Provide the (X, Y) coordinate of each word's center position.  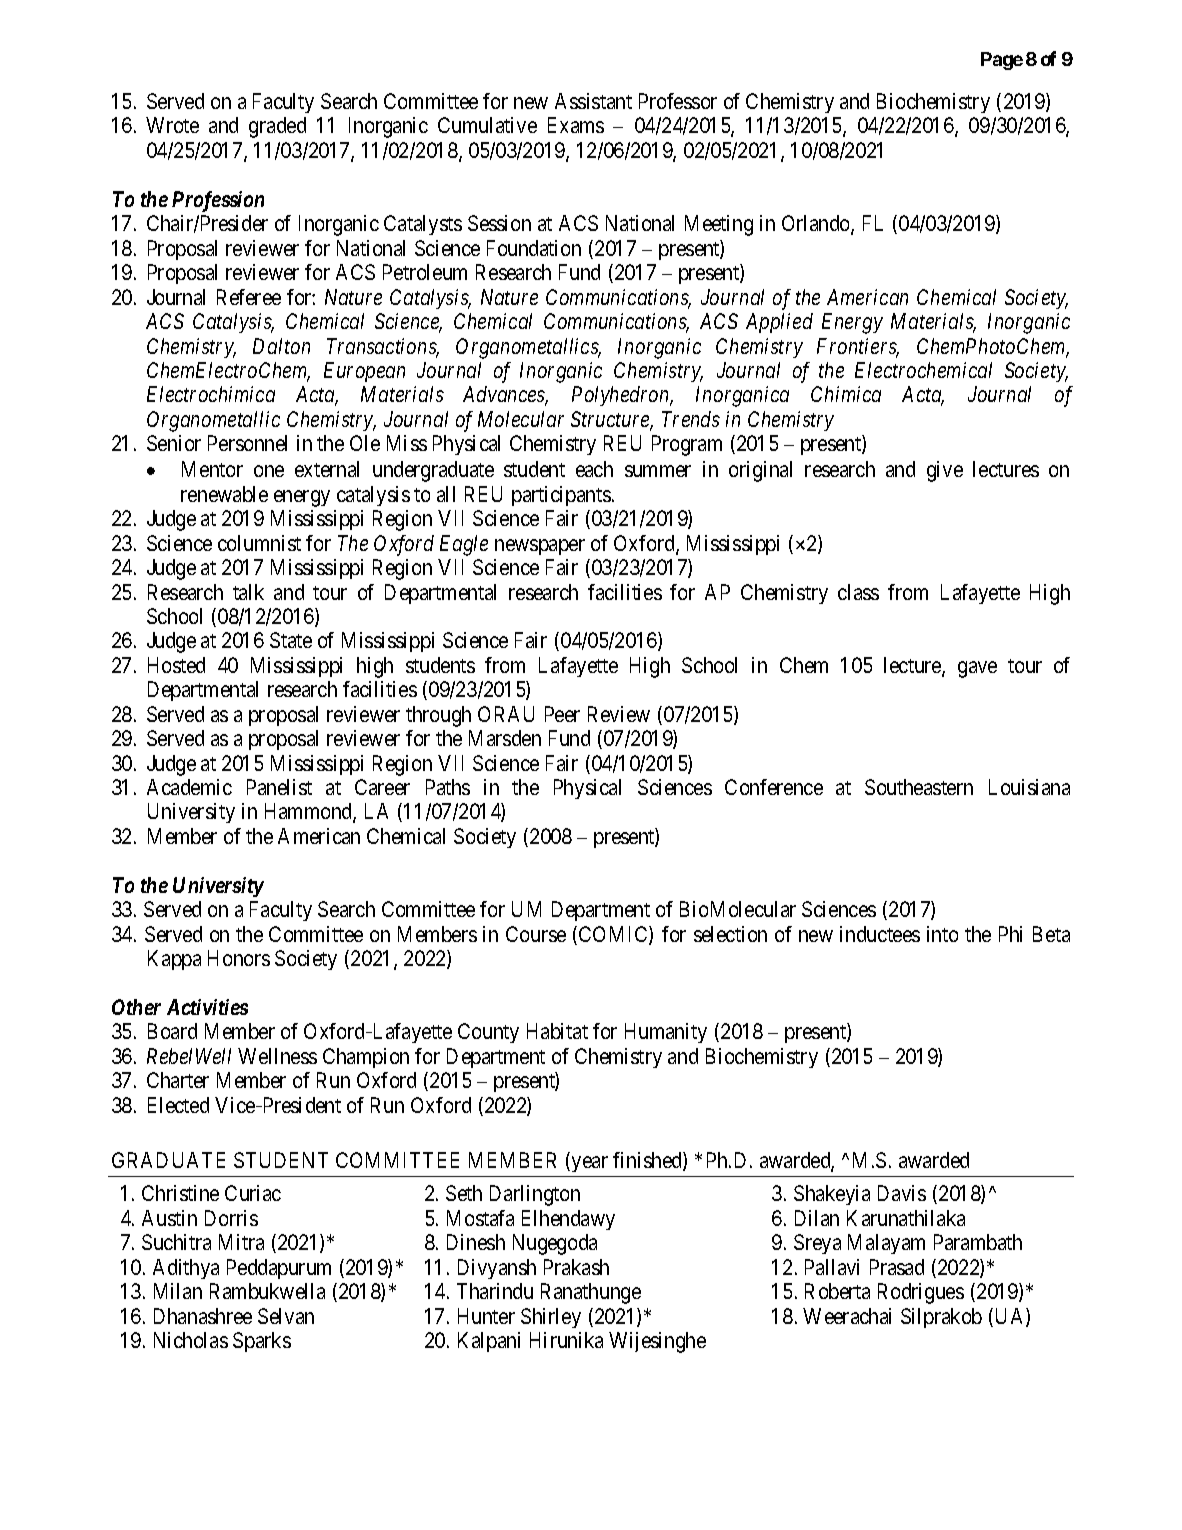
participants (561, 496)
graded (277, 127)
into (942, 934)
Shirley (551, 1318)
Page (1002, 61)
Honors (239, 958)
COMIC (614, 935)
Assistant (593, 101)
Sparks (262, 1342)
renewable (224, 494)
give (945, 471)
